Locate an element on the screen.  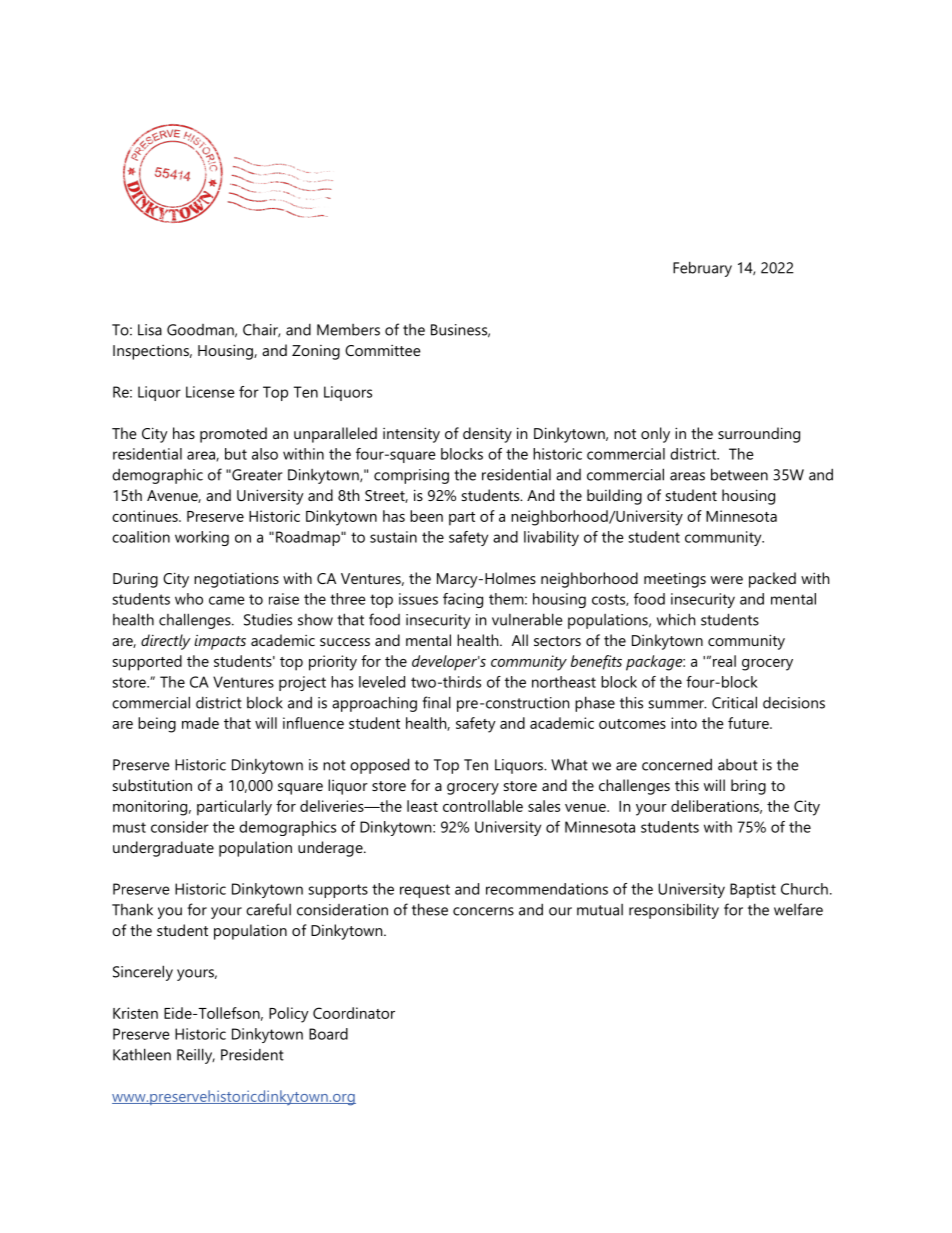
Coordinator is located at coordinates (354, 1013).
